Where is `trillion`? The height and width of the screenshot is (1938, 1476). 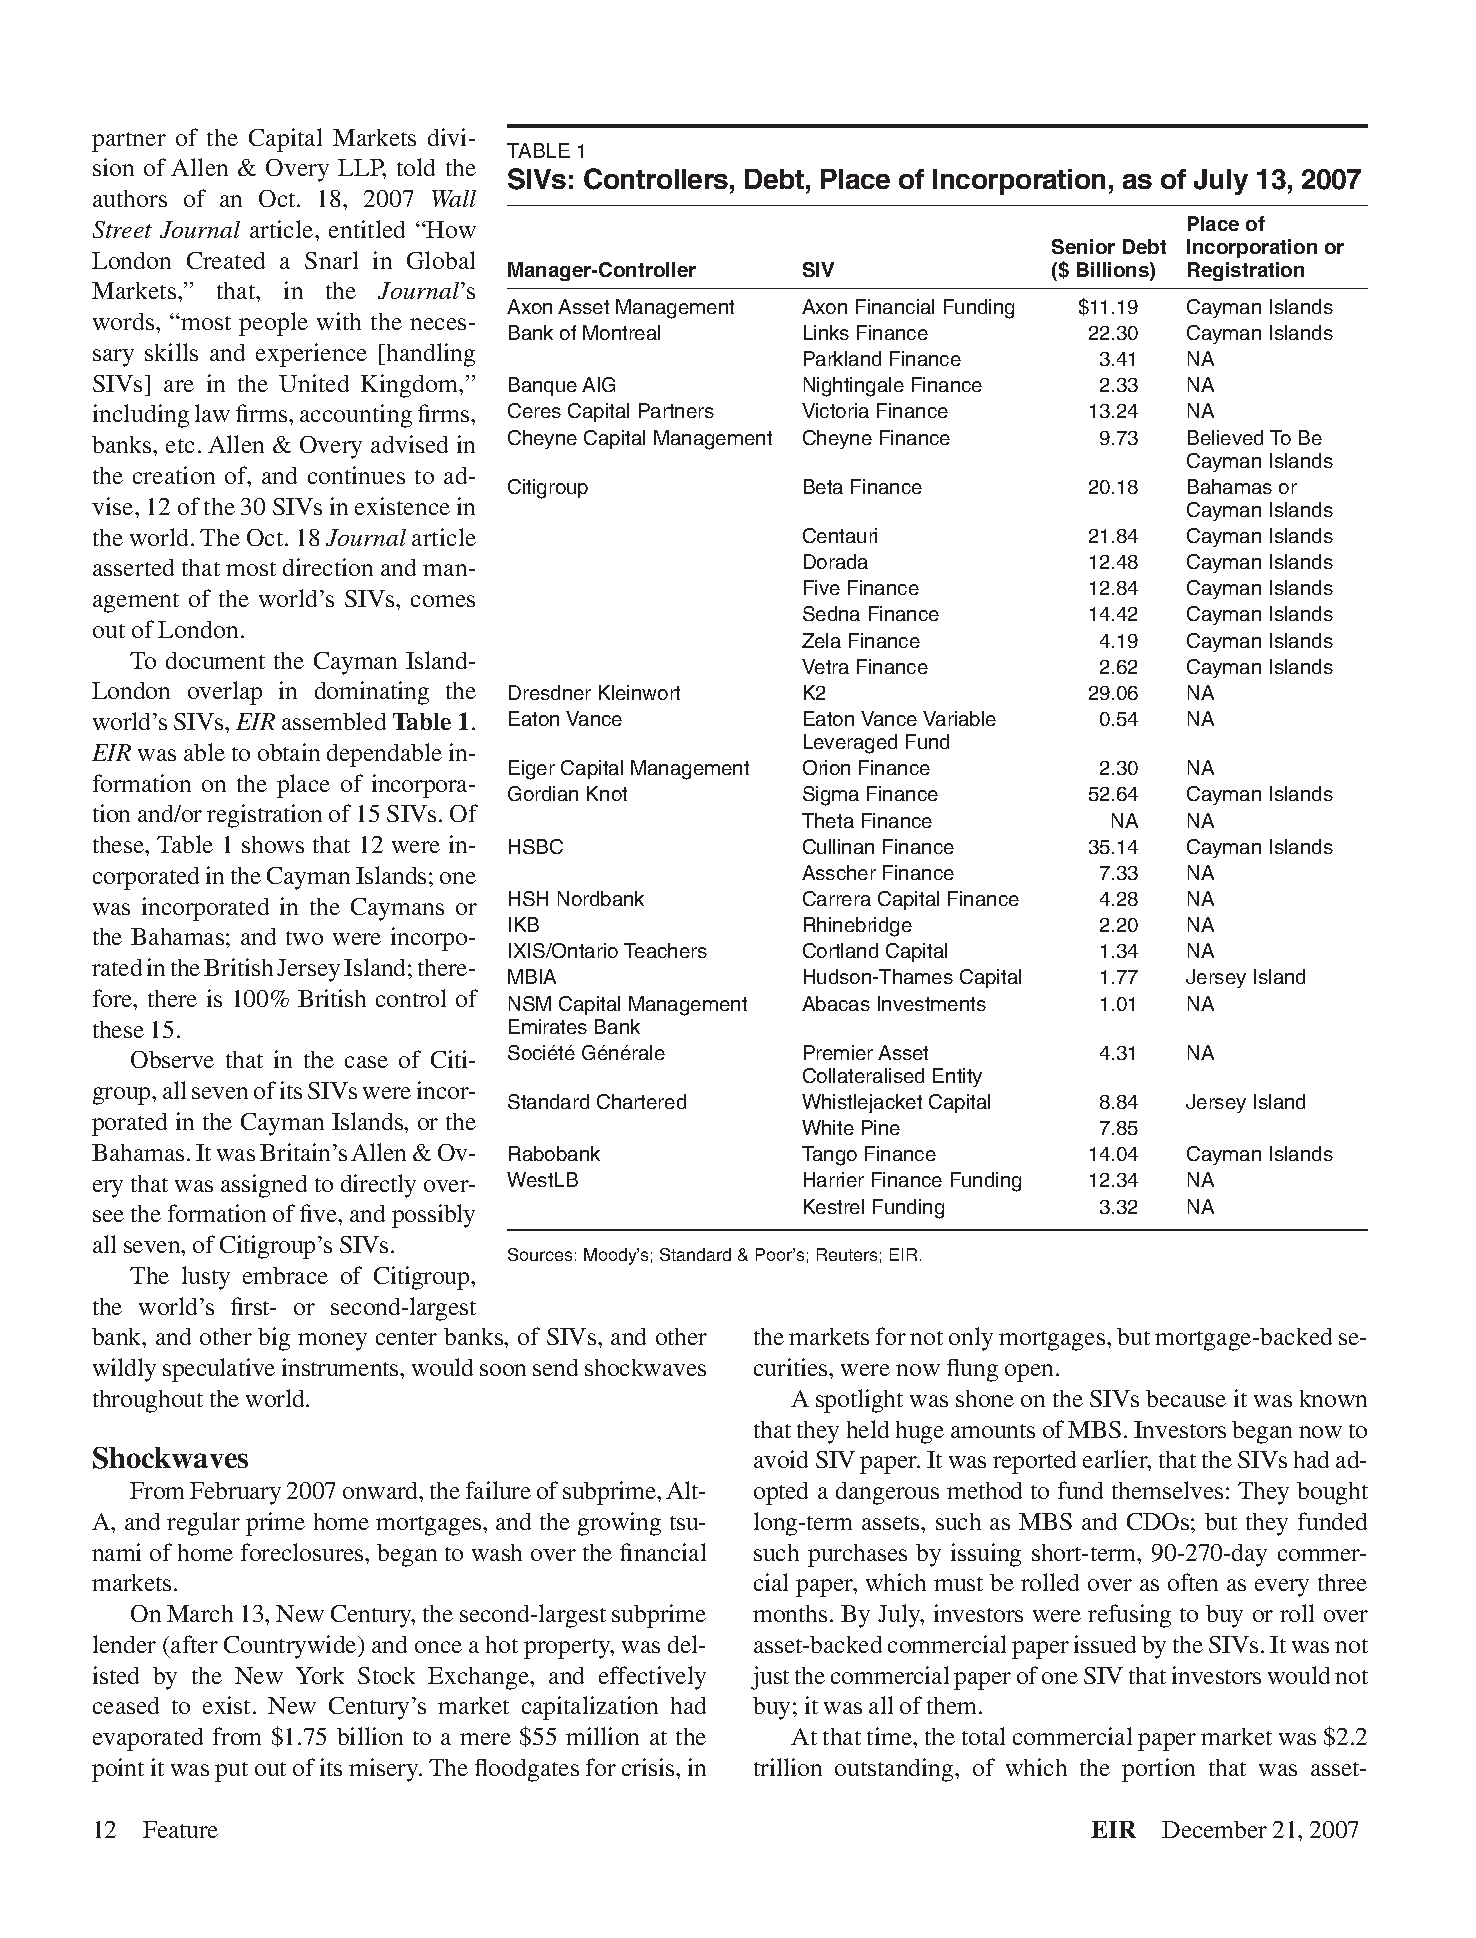 trillion is located at coordinates (788, 1767).
